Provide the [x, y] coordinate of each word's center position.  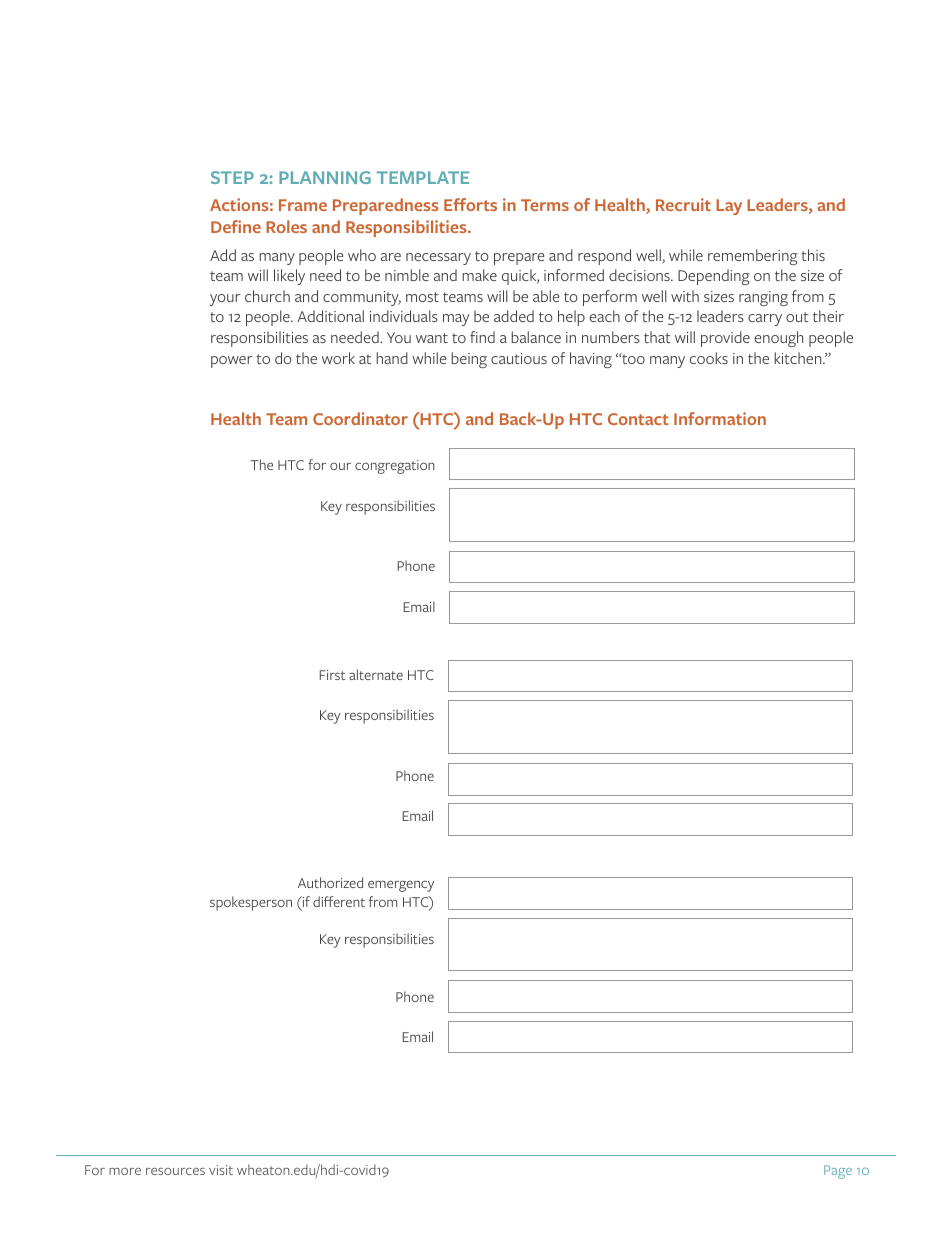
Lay [729, 207]
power [232, 362]
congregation [395, 467]
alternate [376, 674]
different [339, 901]
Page [838, 1172]
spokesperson [251, 903]
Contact [638, 419]
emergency [401, 886]
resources [175, 1171]
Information [720, 418]
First [332, 675]
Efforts [470, 204]
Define [236, 226]
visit [221, 1170]
